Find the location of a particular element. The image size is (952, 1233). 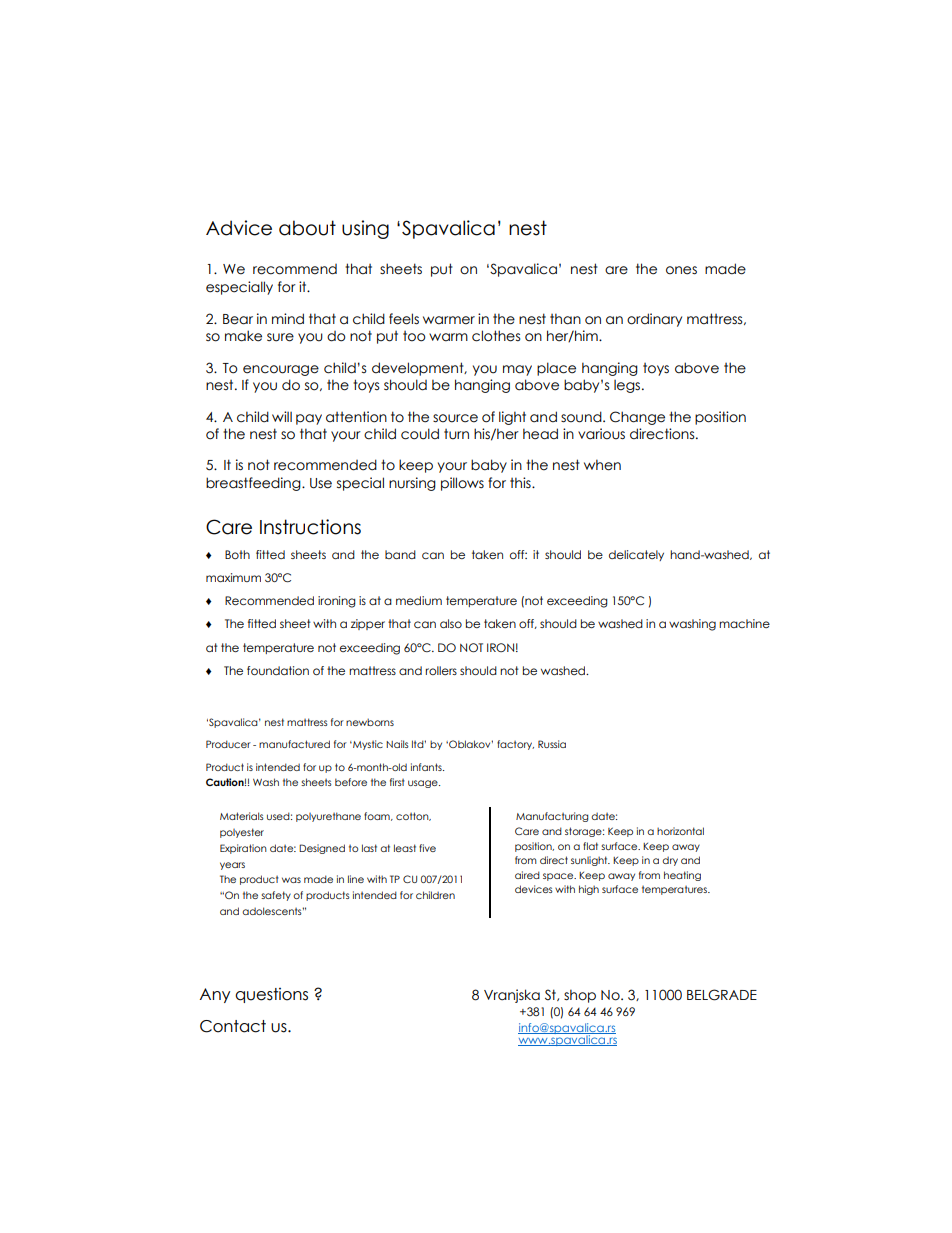

cotton is located at coordinates (413, 816).
